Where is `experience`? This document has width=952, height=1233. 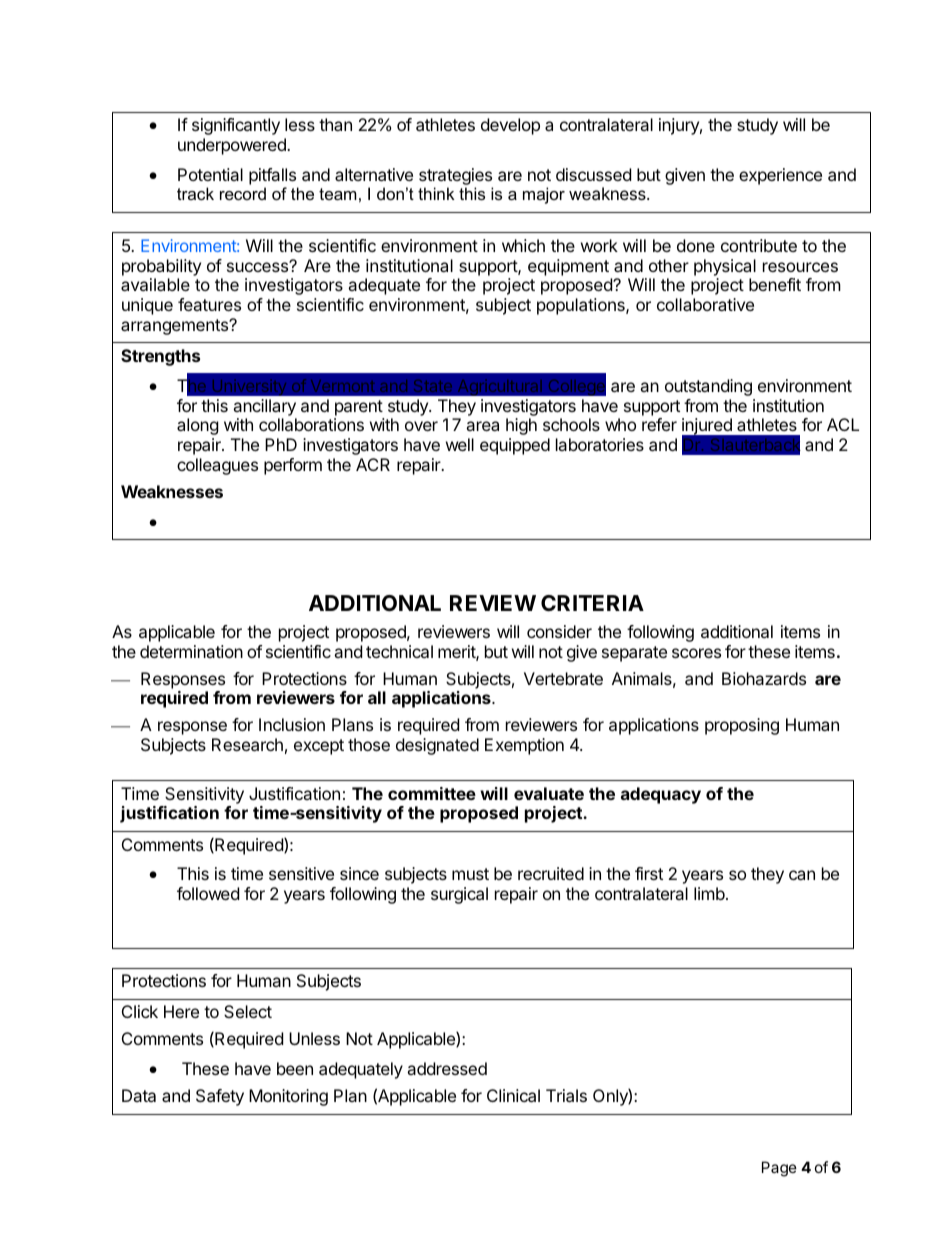
experience is located at coordinates (780, 176).
